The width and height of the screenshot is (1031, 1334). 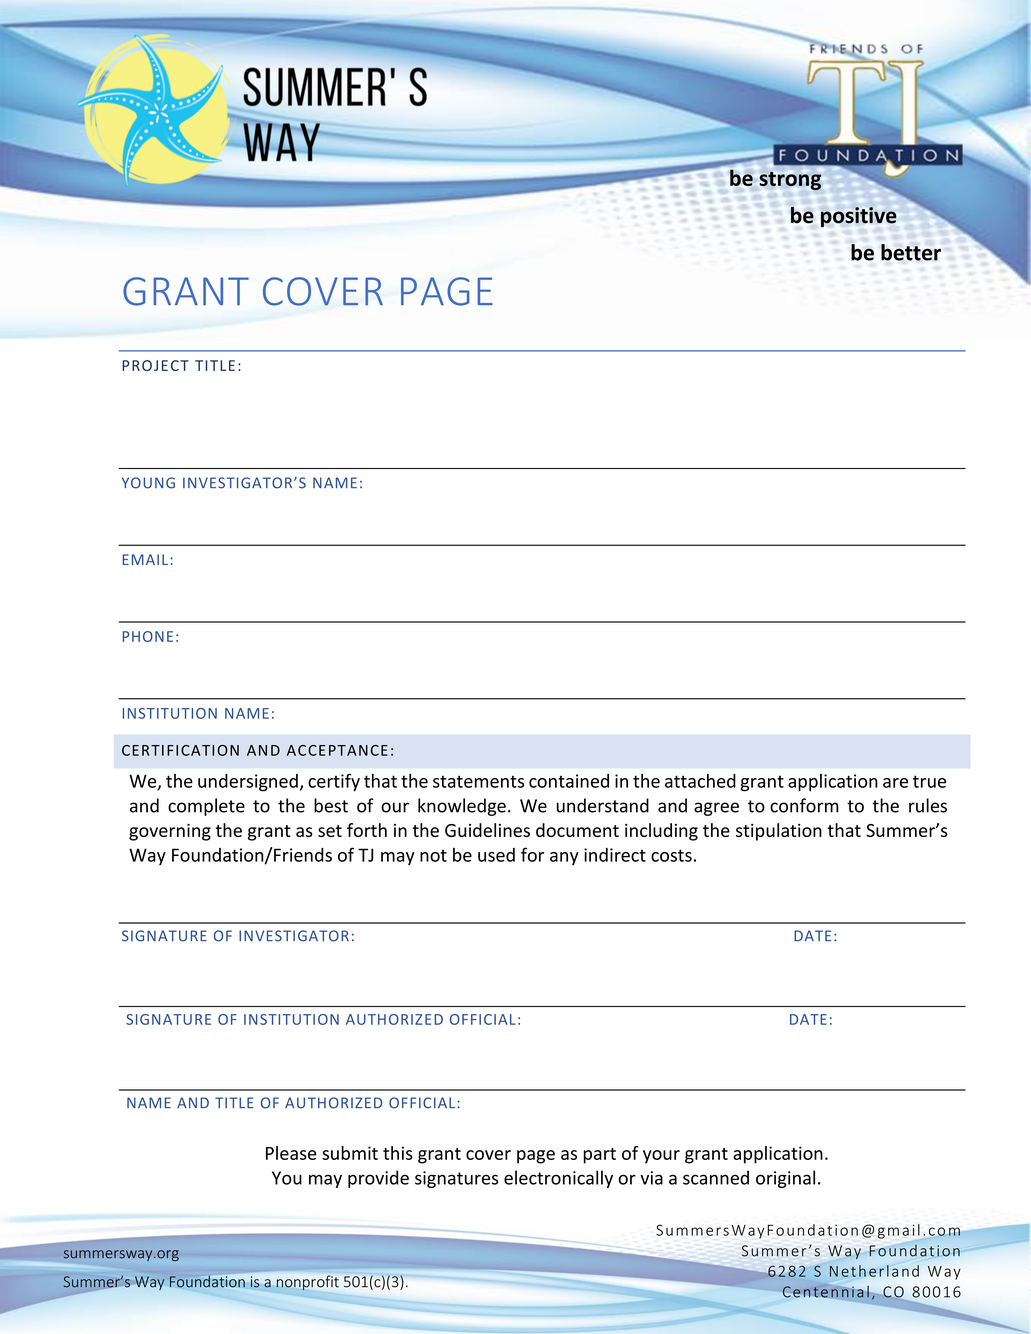 I want to click on strong, so click(x=790, y=181).
